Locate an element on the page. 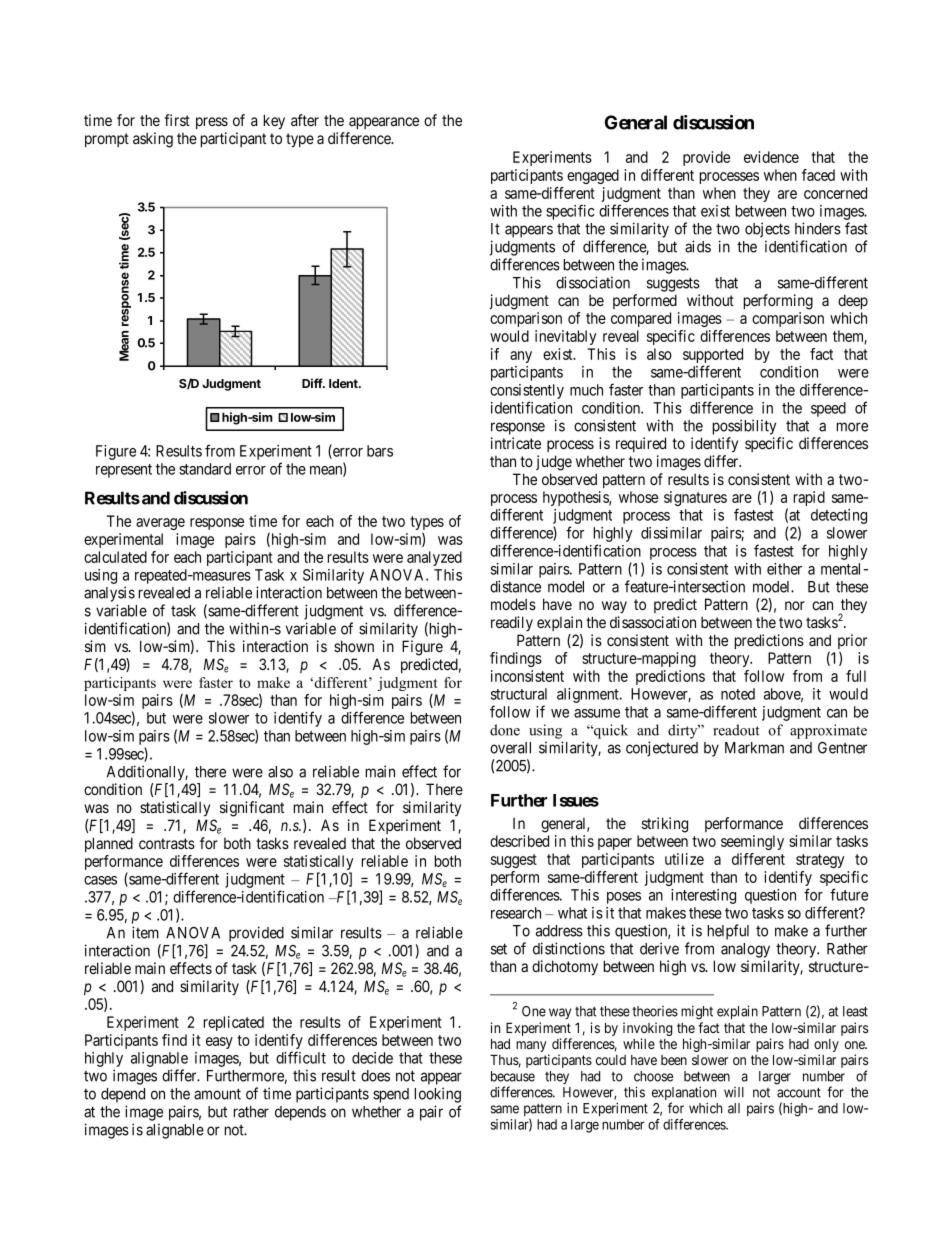 The width and height of the page is (952, 1233). evidence is located at coordinates (771, 157).
